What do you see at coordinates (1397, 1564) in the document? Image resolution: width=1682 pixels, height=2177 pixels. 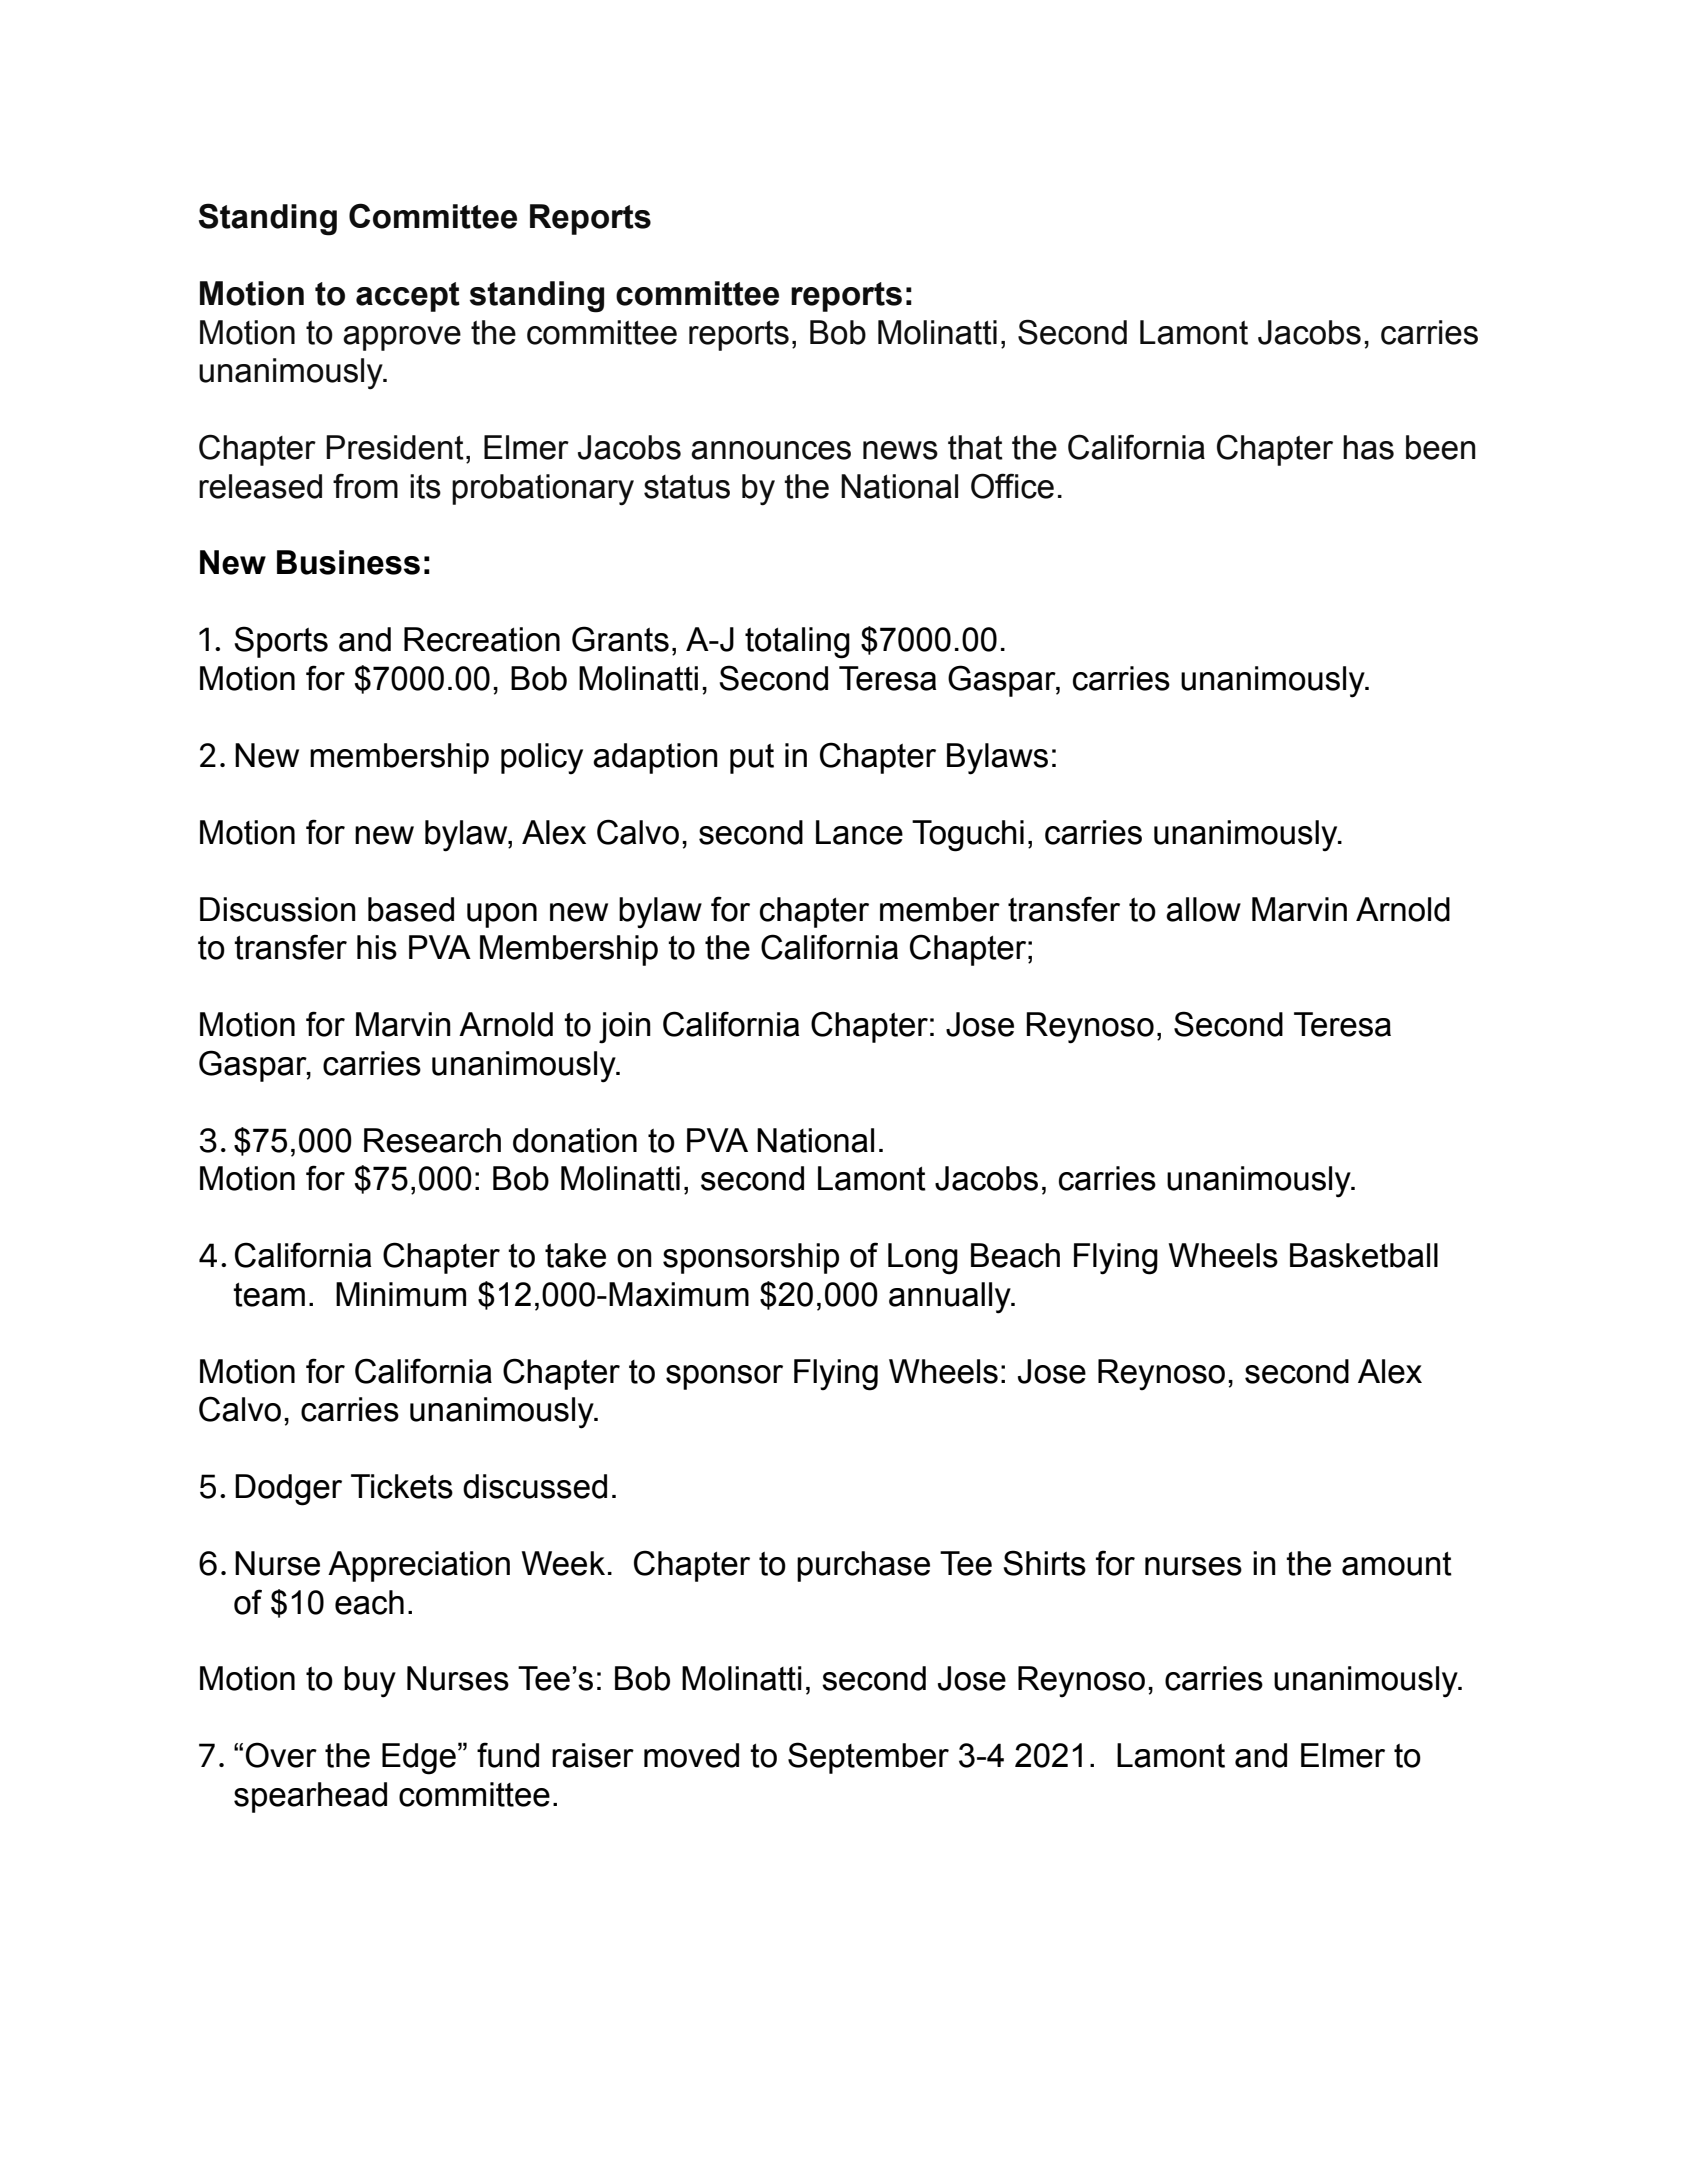 I see `amount` at bounding box center [1397, 1564].
